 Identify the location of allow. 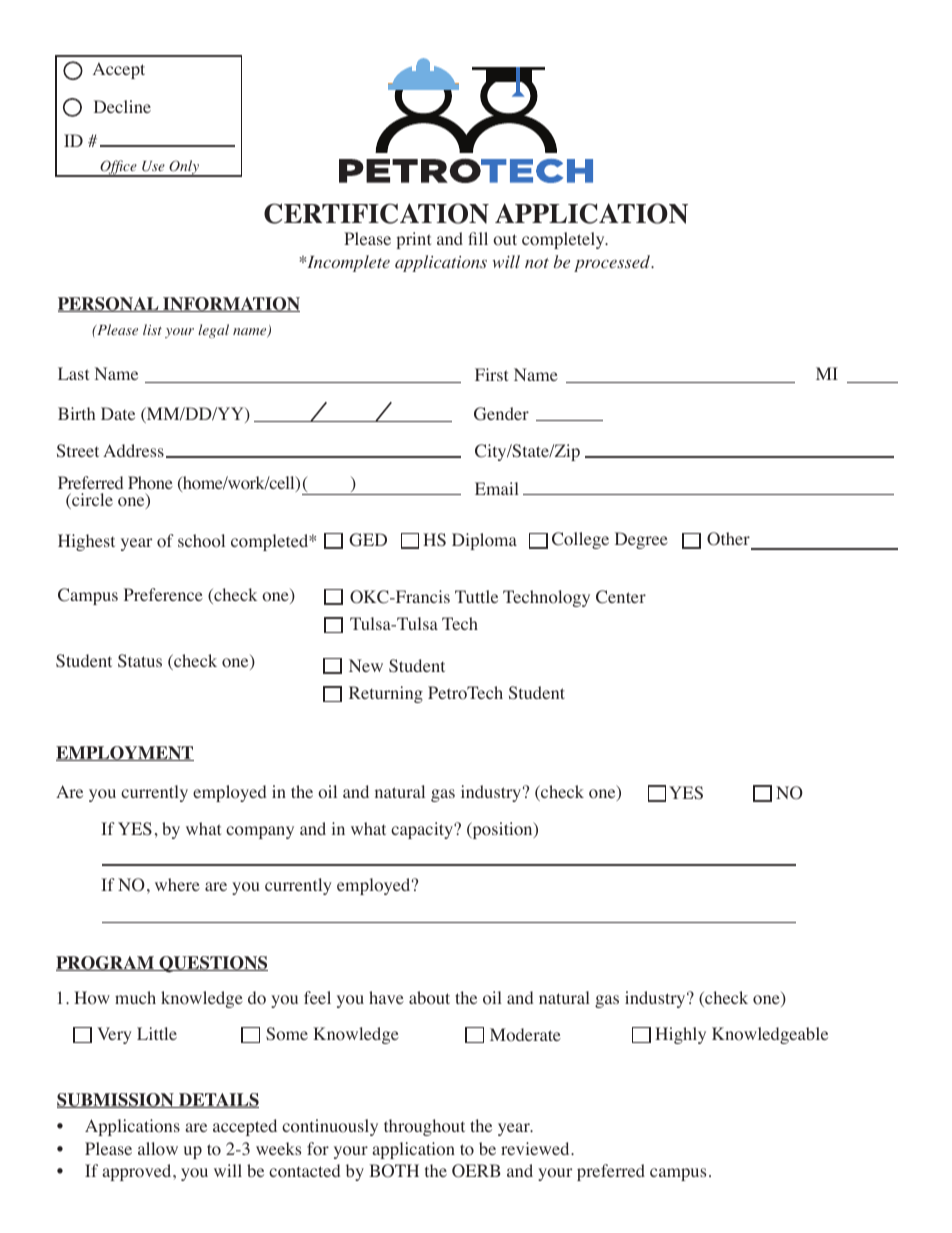
(158, 1149).
